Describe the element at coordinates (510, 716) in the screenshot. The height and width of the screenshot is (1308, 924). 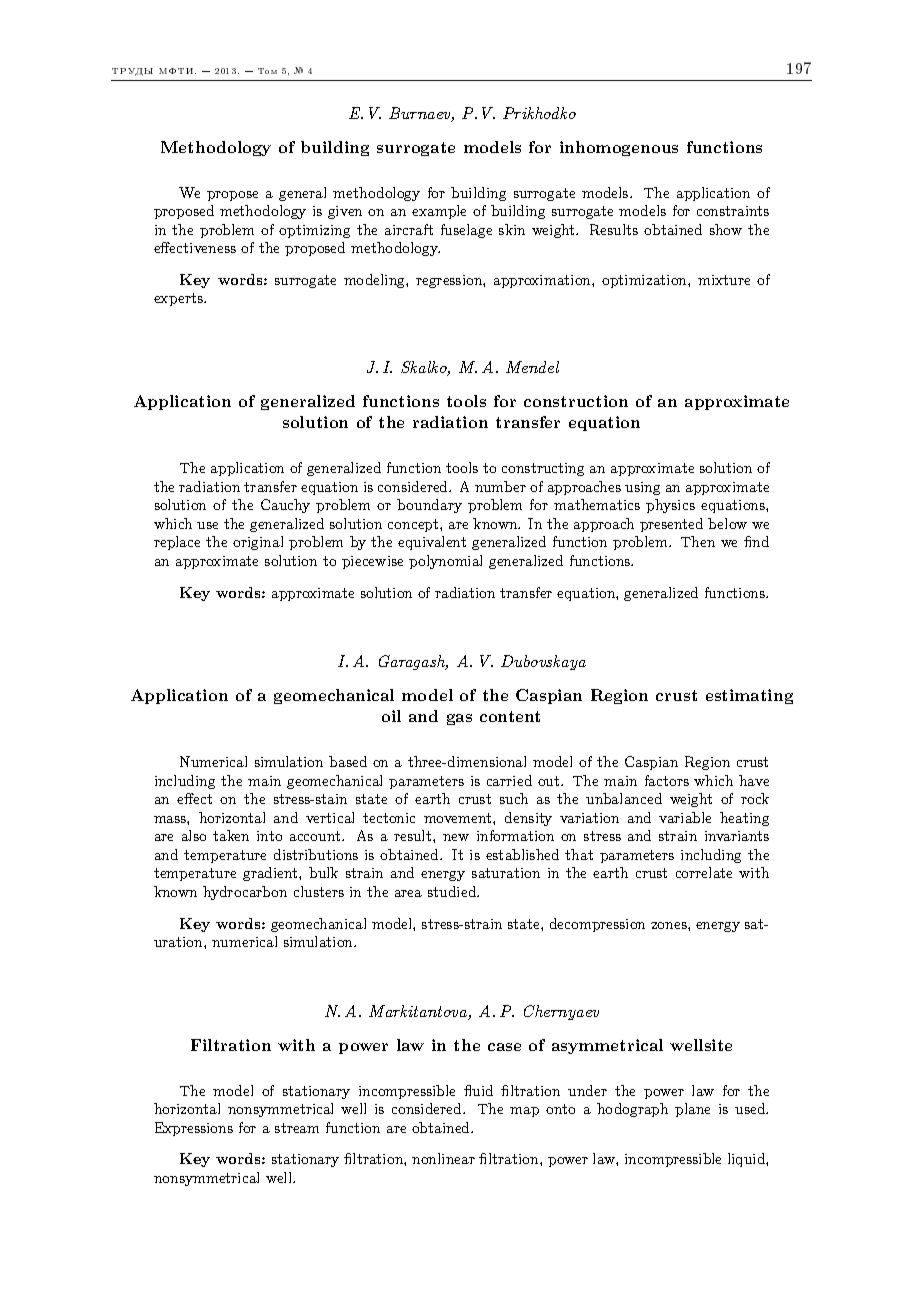
I see `content` at that location.
